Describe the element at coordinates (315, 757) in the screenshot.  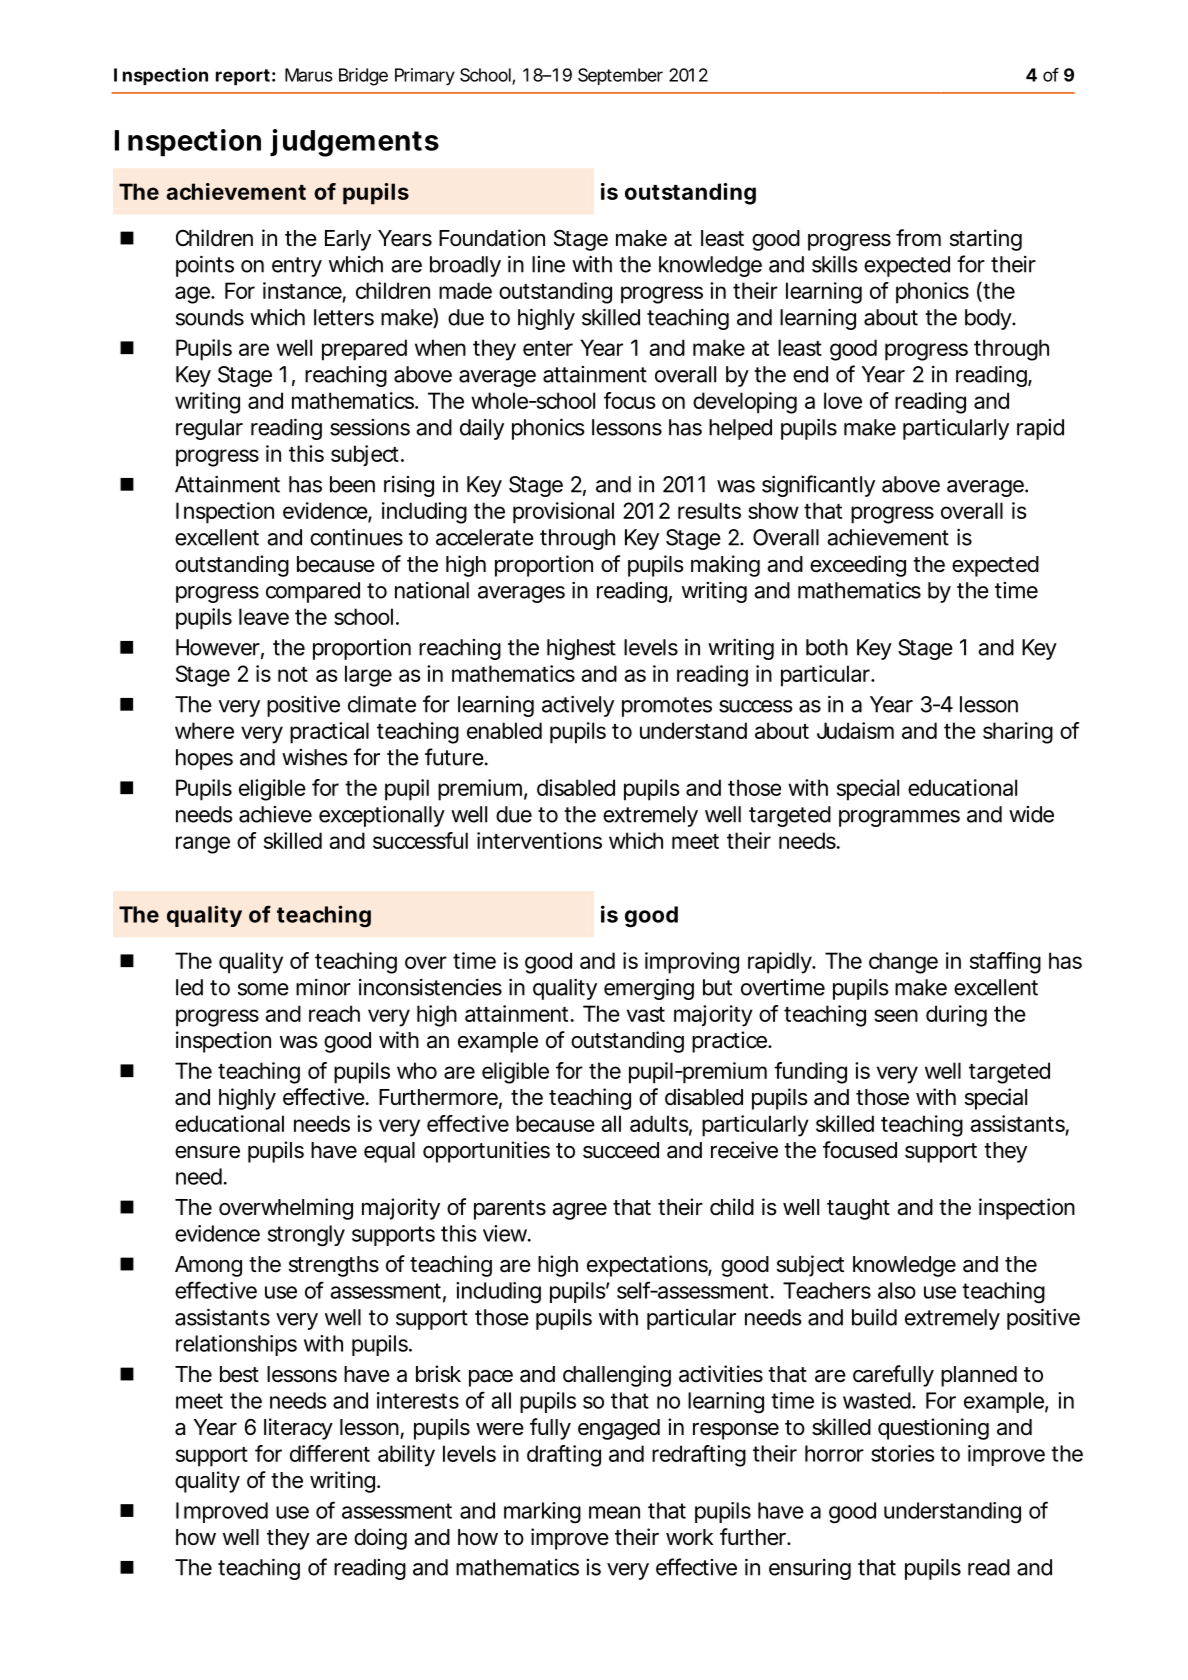
I see `wishes` at that location.
